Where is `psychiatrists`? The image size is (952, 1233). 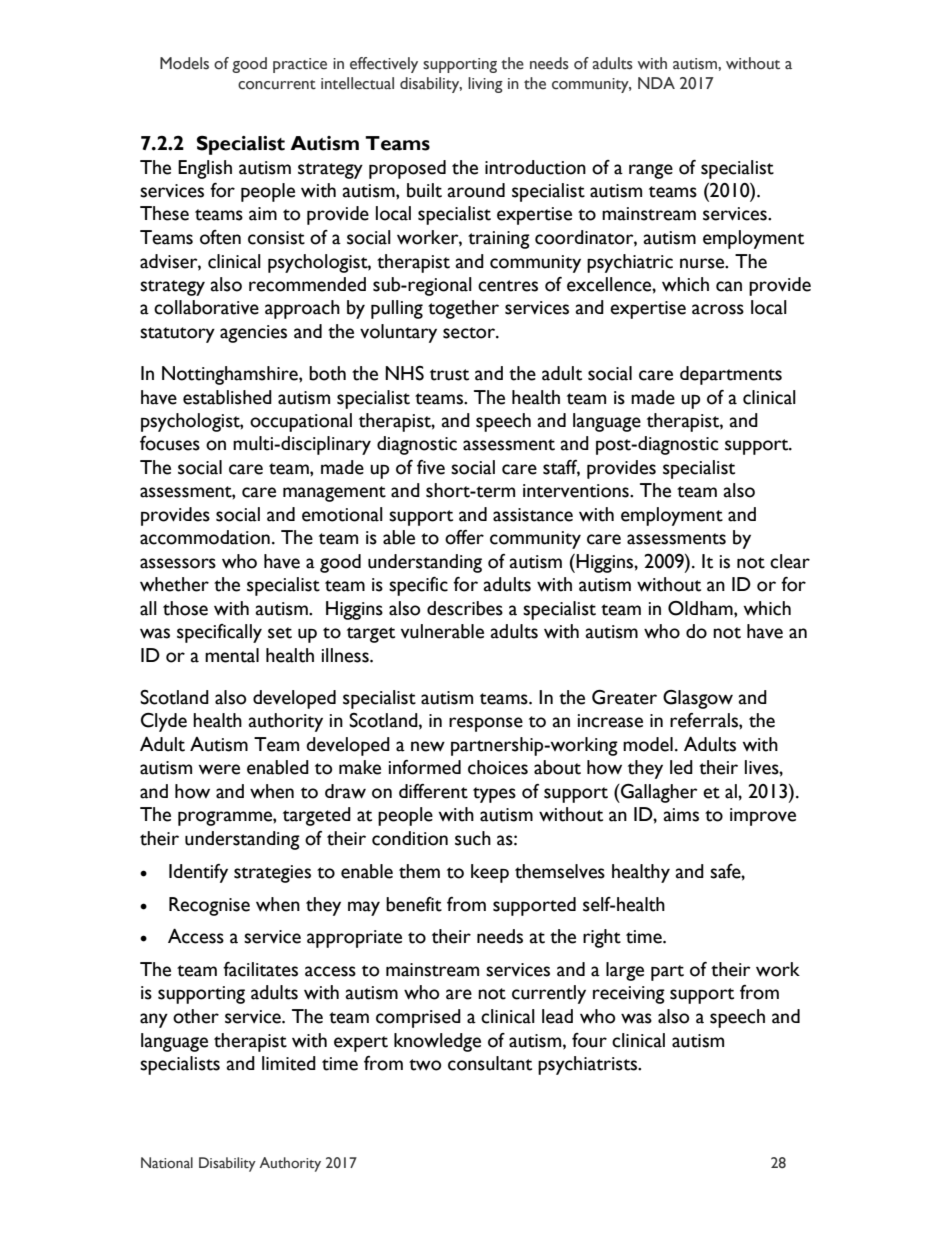
psychiatrists is located at coordinates (589, 1065).
